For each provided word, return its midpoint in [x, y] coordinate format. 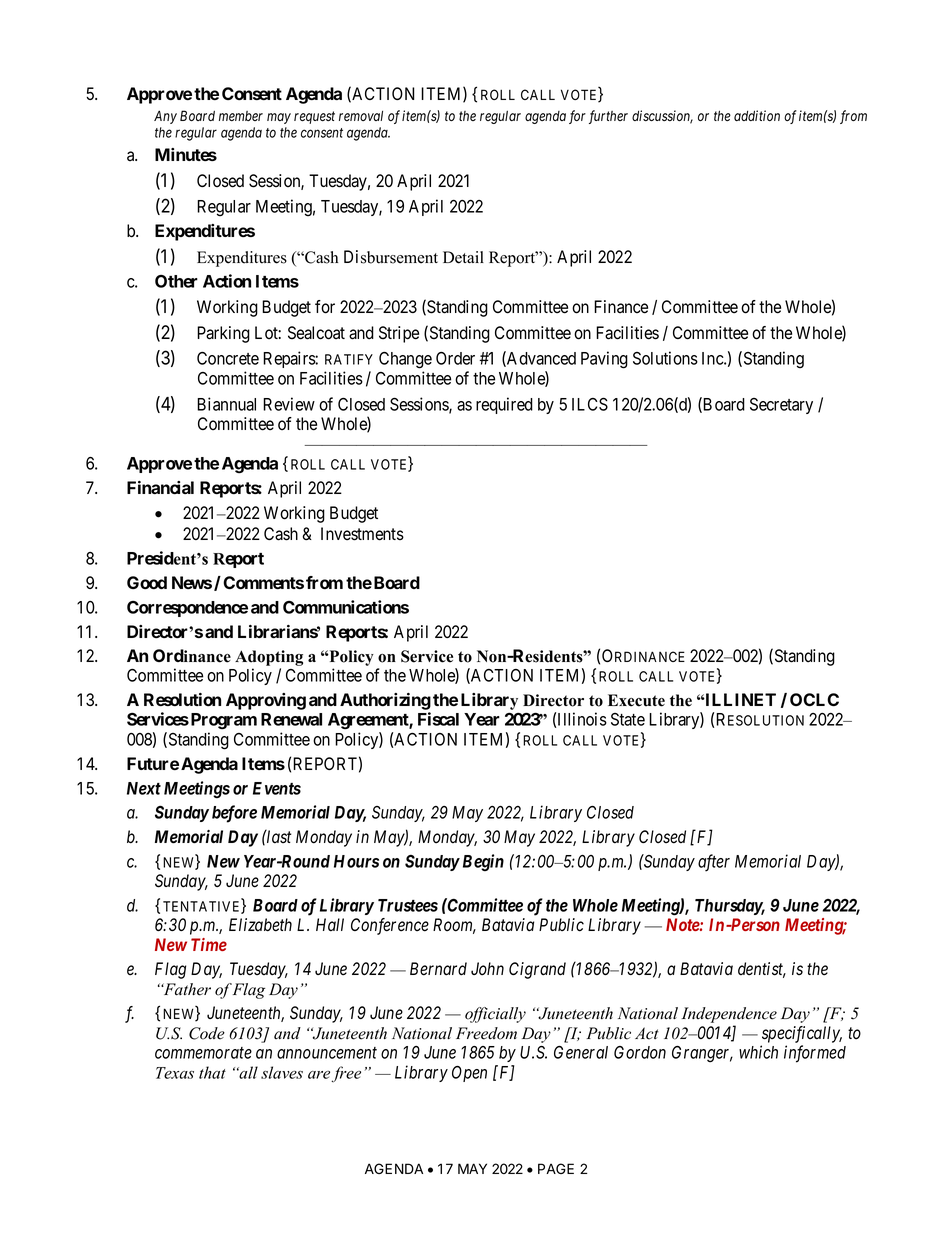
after [714, 863]
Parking [223, 334]
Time [209, 944]
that [212, 1072]
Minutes [186, 154]
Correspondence [187, 609]
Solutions [665, 358]
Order [455, 358]
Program [224, 721]
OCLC [814, 699]
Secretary [781, 406]
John [487, 969]
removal [361, 116]
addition [757, 115]
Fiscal [438, 719]
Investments [362, 534]
